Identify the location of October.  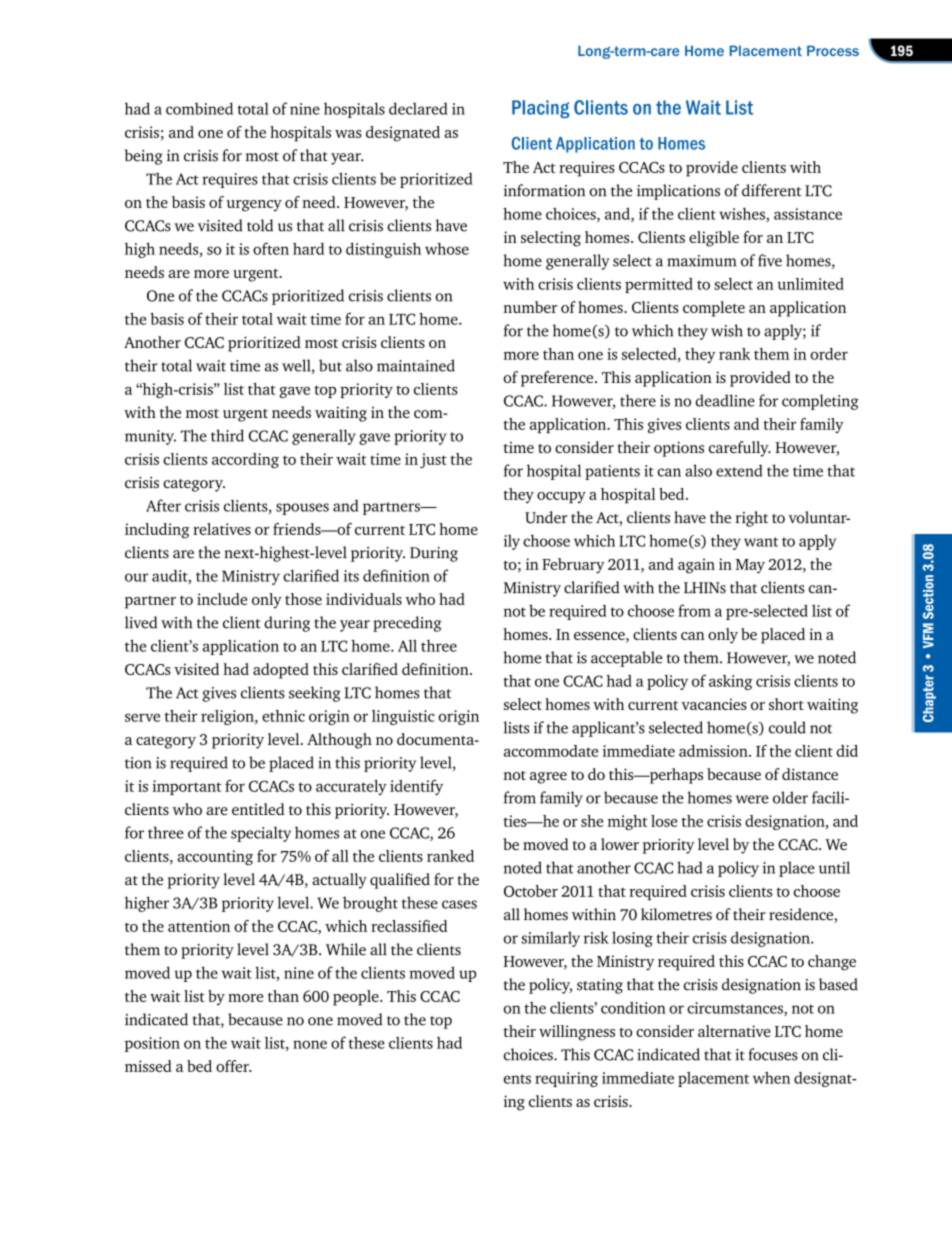
(531, 891).
